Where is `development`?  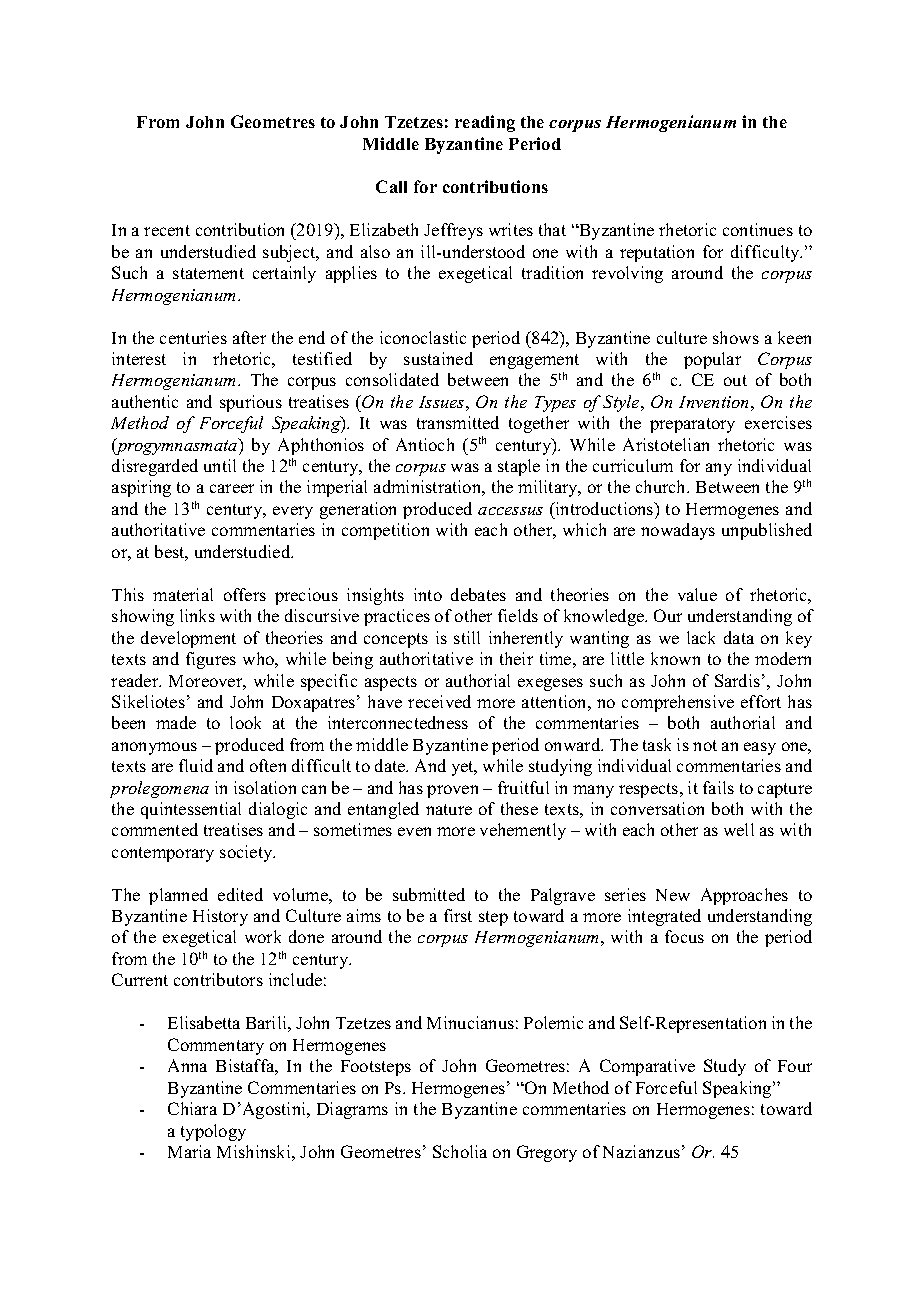 development is located at coordinates (188, 639).
